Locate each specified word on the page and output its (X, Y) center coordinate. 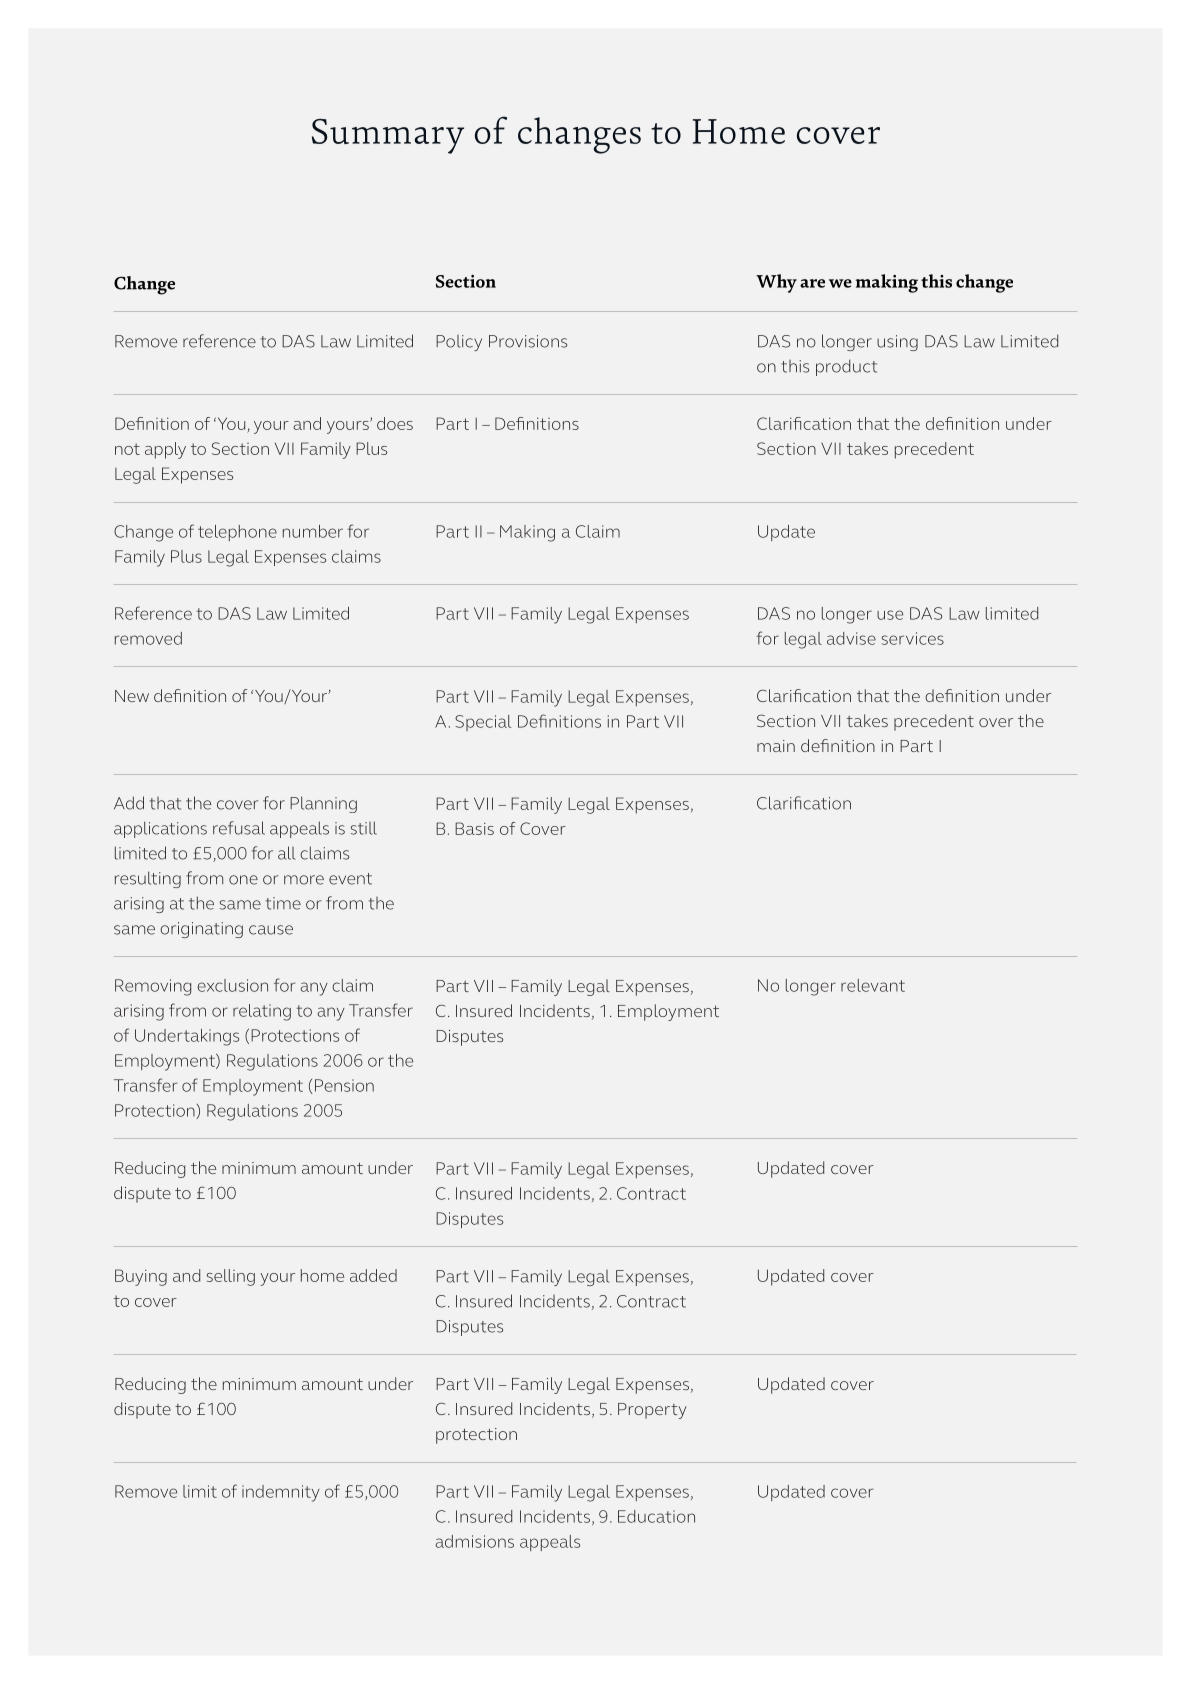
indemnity (281, 1493)
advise (851, 638)
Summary (388, 136)
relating (262, 1012)
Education (656, 1516)
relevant (873, 985)
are (812, 283)
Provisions (528, 341)
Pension (344, 1085)
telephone (237, 533)
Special (483, 723)
